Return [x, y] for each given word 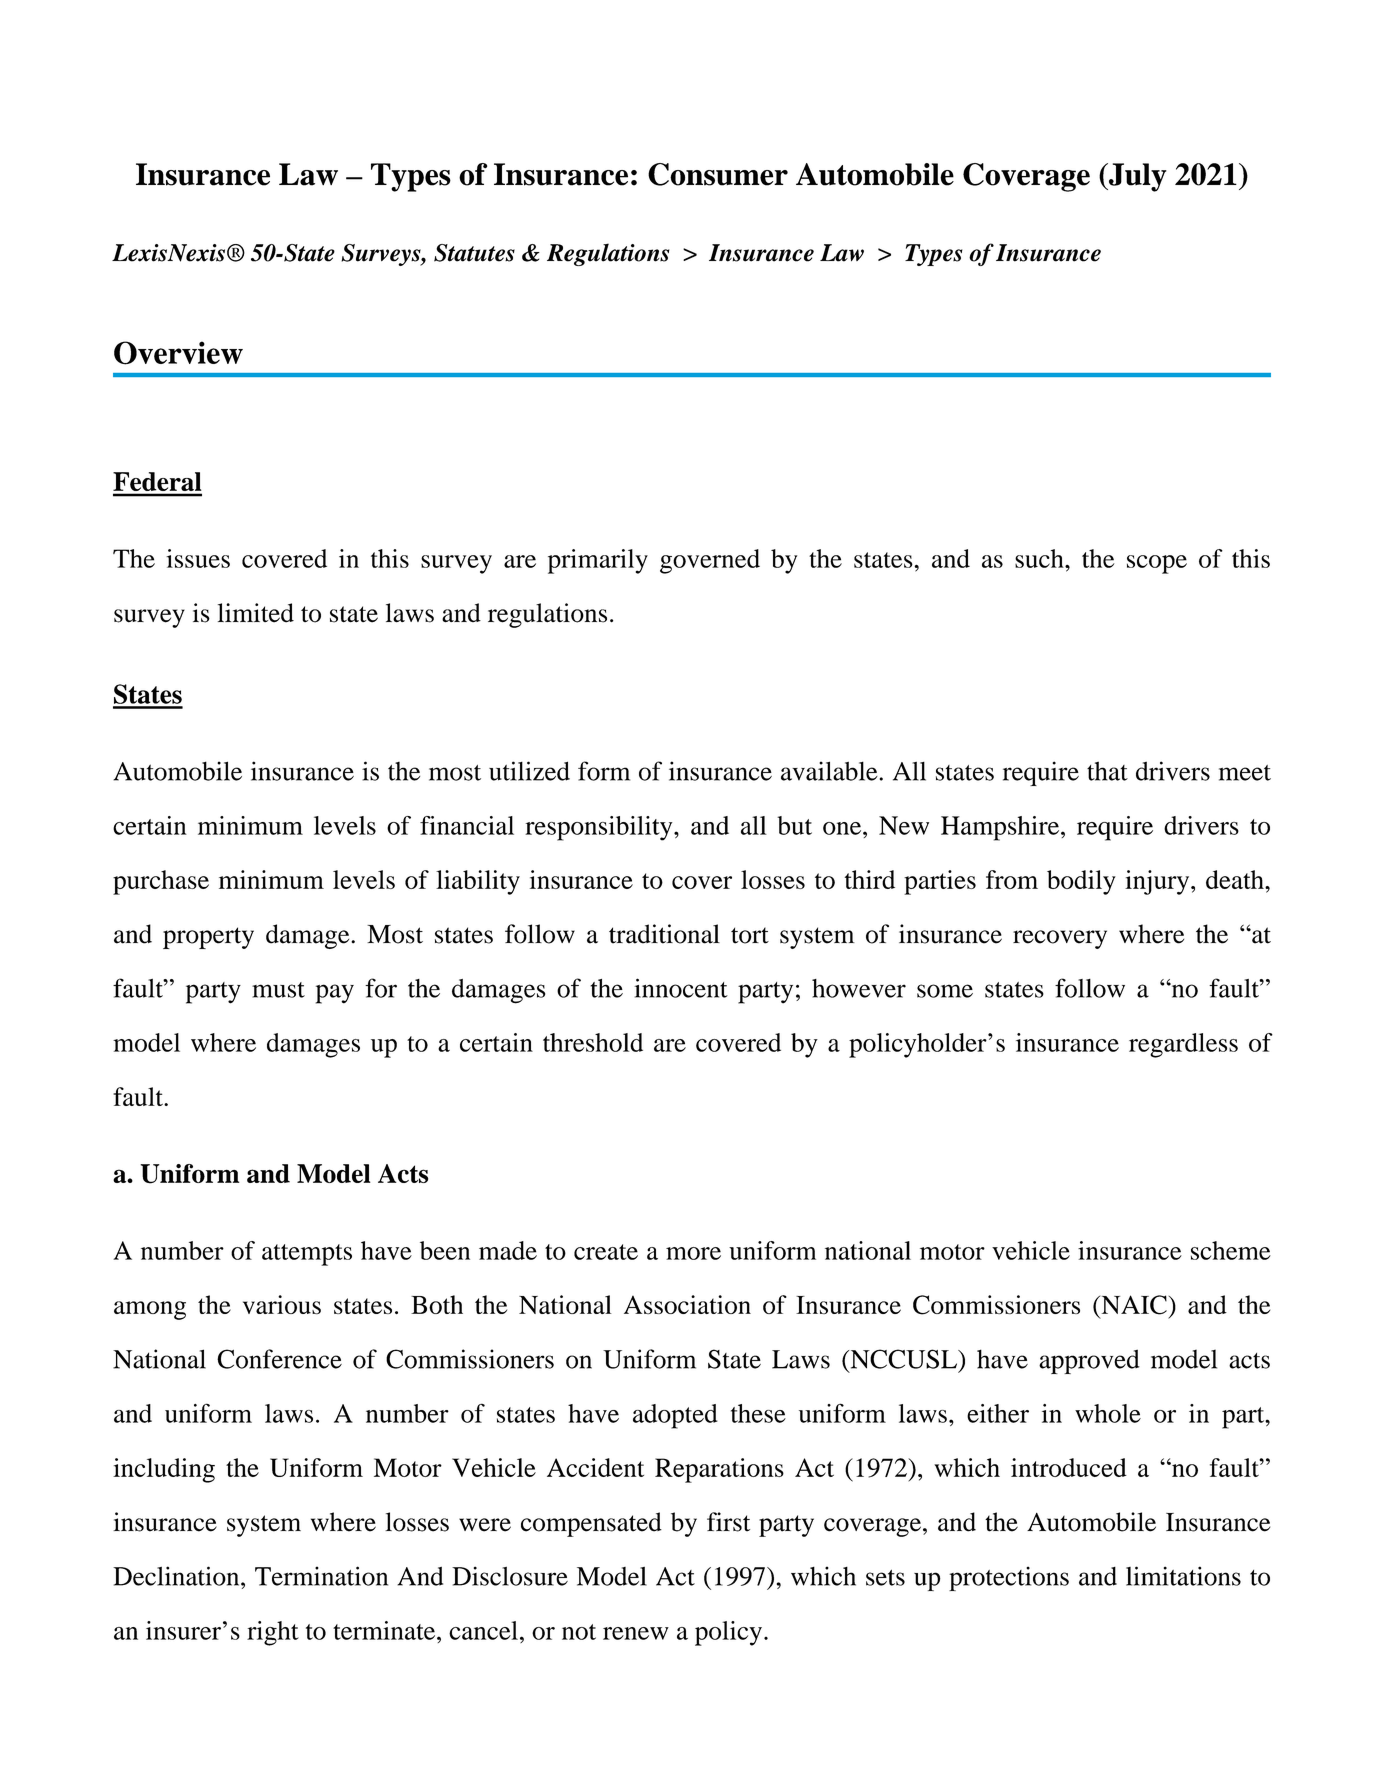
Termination [321, 1576]
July [1136, 177]
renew [636, 1633]
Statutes [474, 253]
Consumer [718, 174]
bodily [1081, 882]
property [208, 938]
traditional [664, 934]
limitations [1183, 1576]
